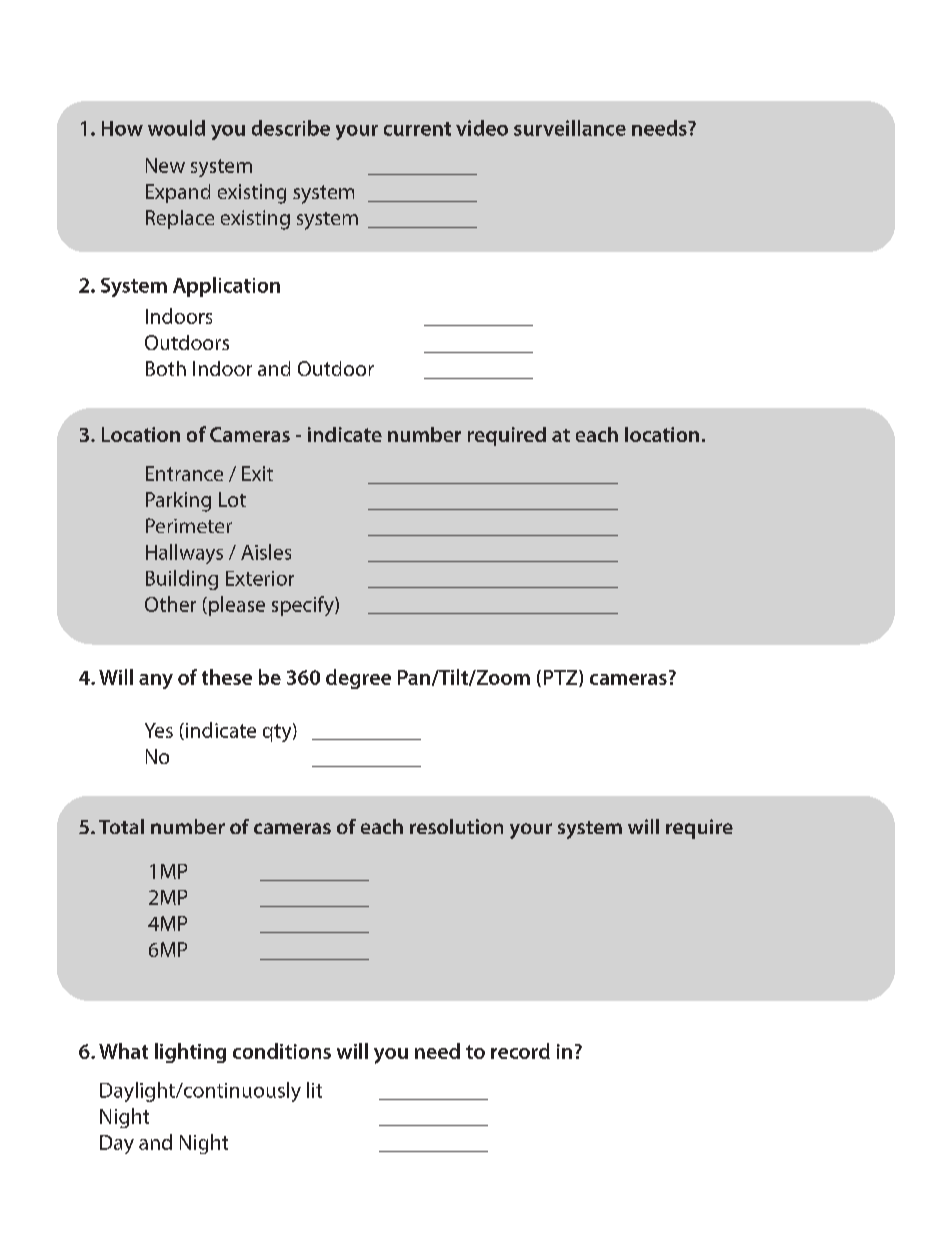 This screenshot has width=952, height=1233. Describe the element at coordinates (165, 165) in the screenshot. I see `New` at that location.
